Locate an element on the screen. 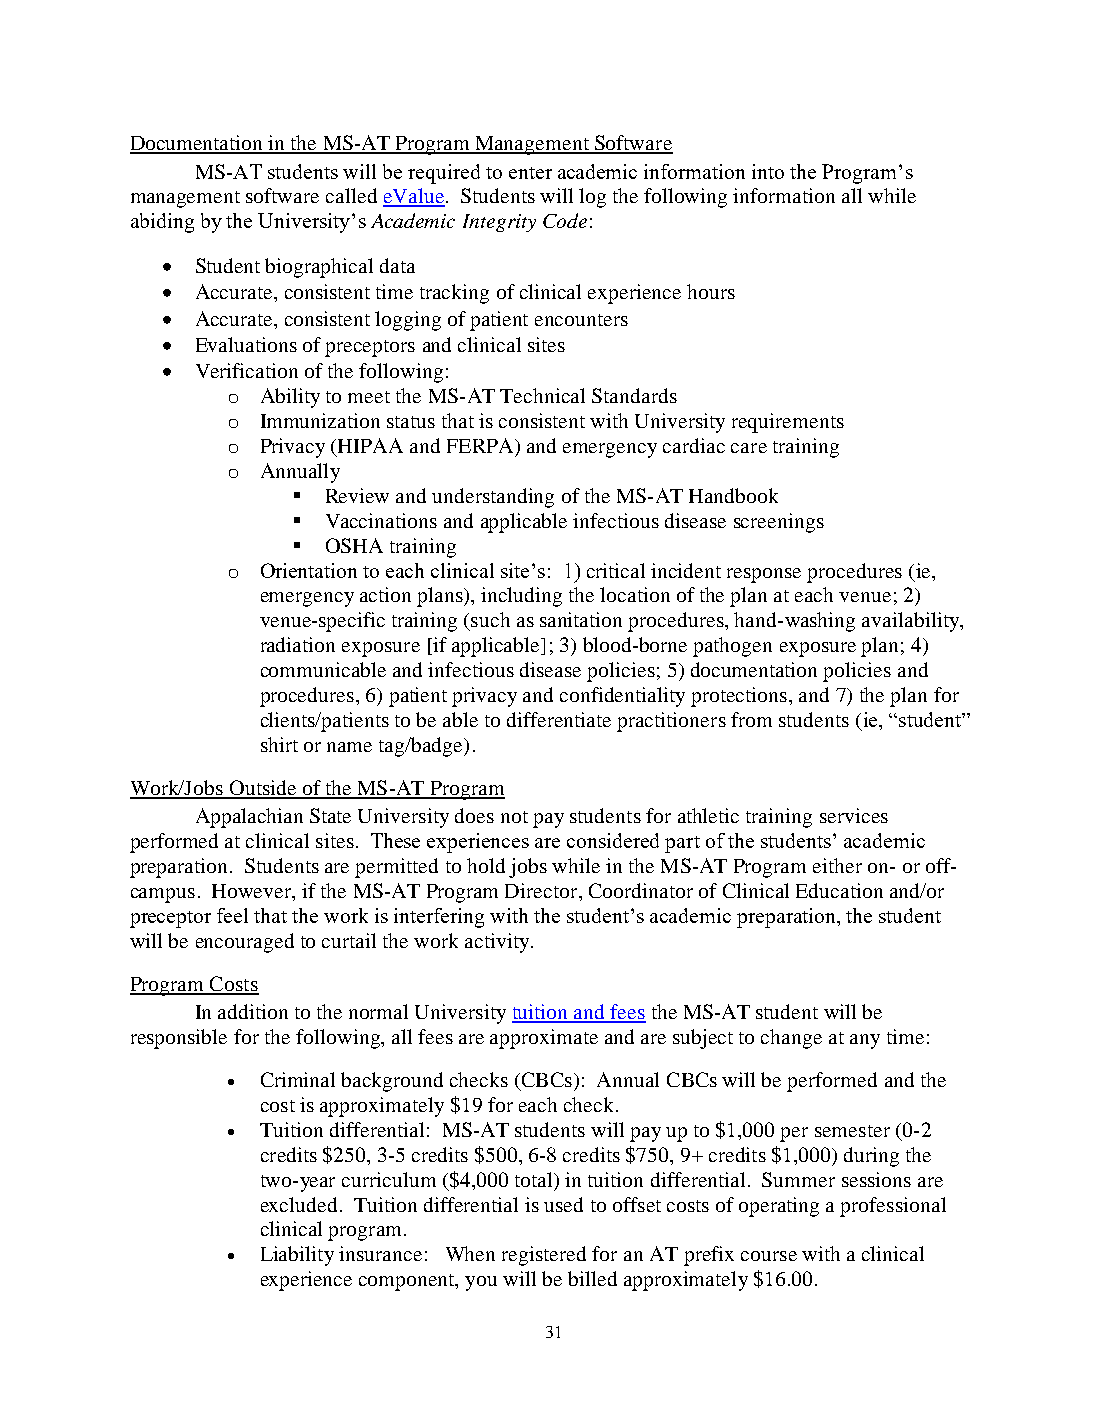  Integrity is located at coordinates (499, 223).
